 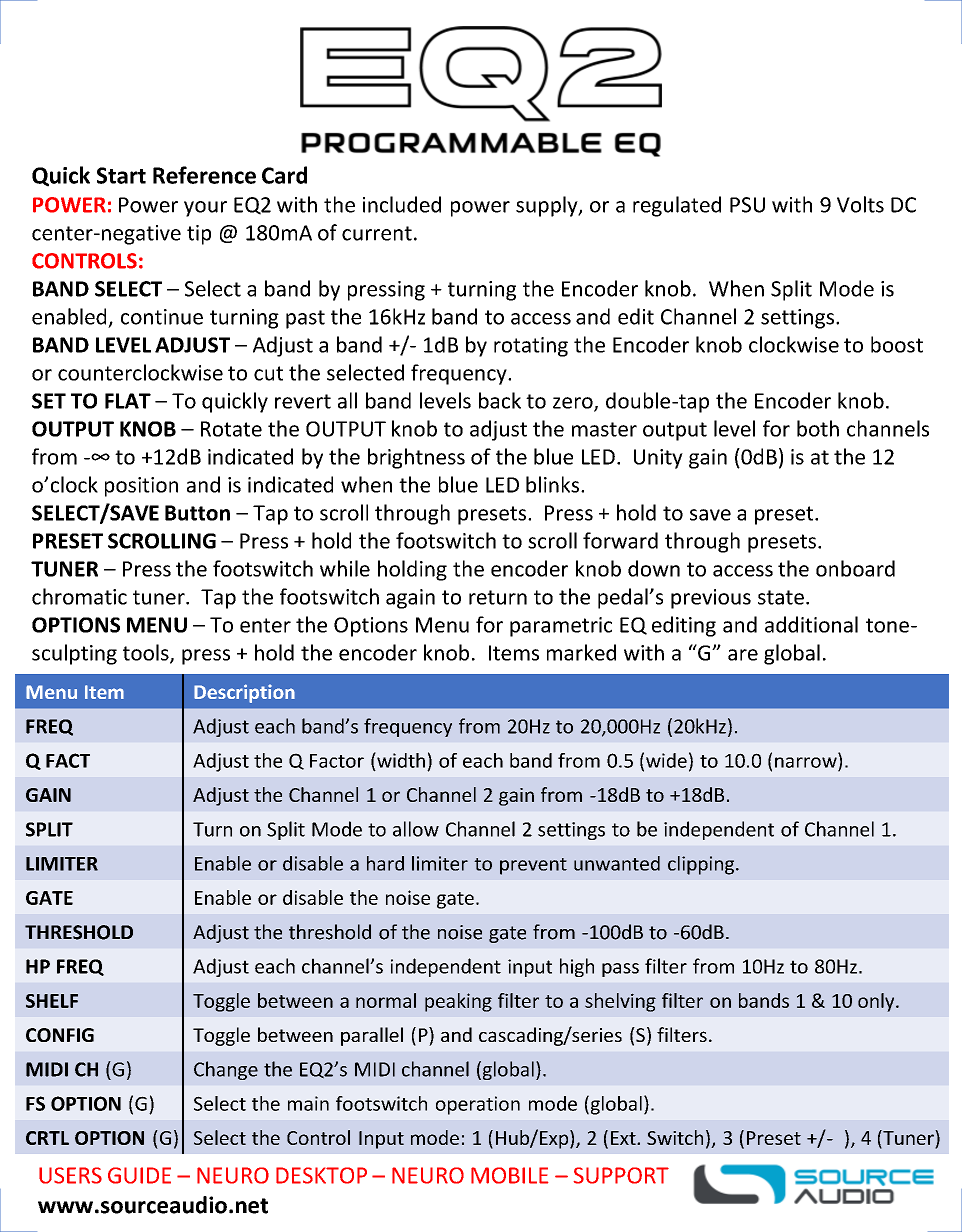 I want to click on width, so click(x=400, y=760).
